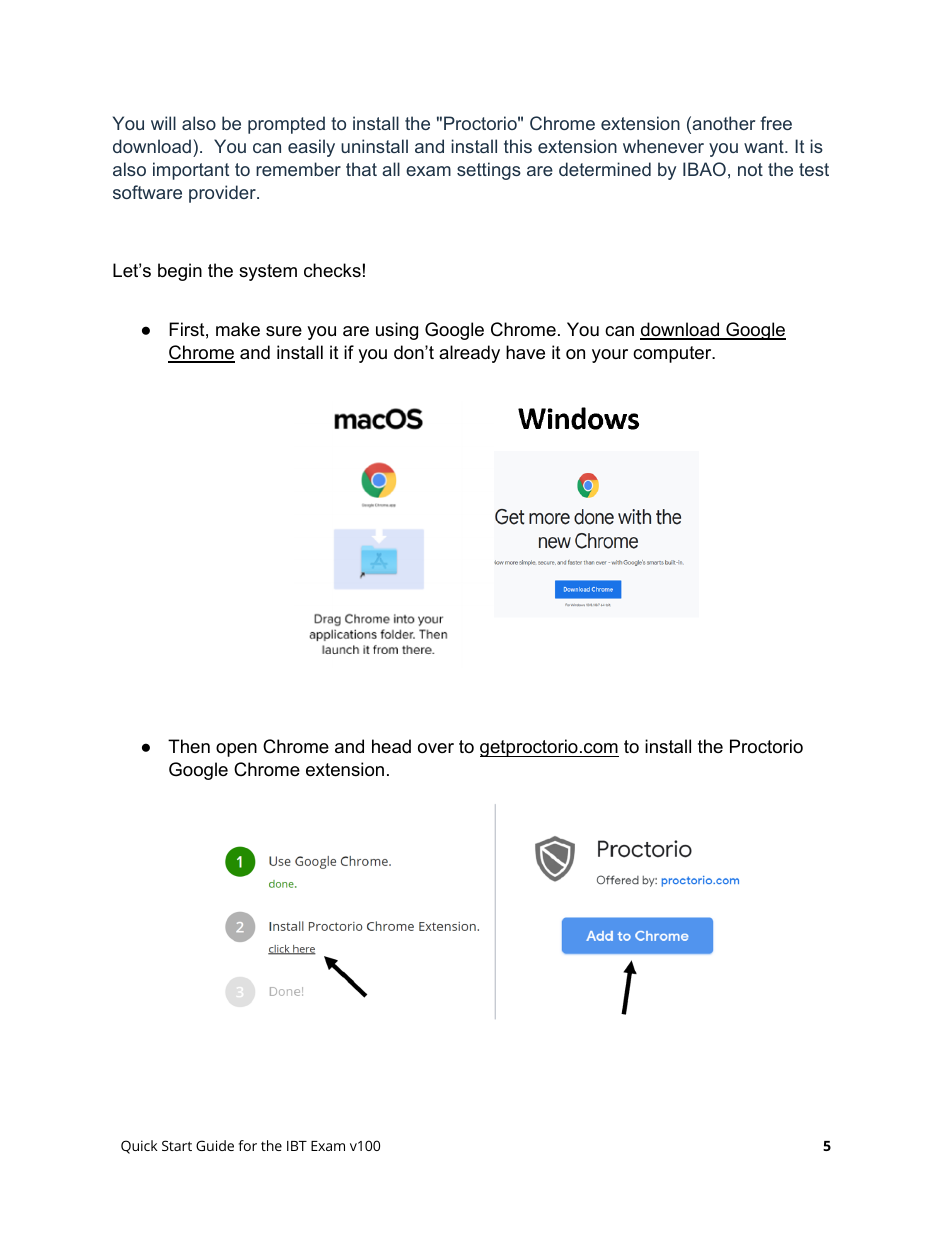 This page has width=952, height=1233. Describe the element at coordinates (215, 1145) in the page. I see `Guide` at that location.
